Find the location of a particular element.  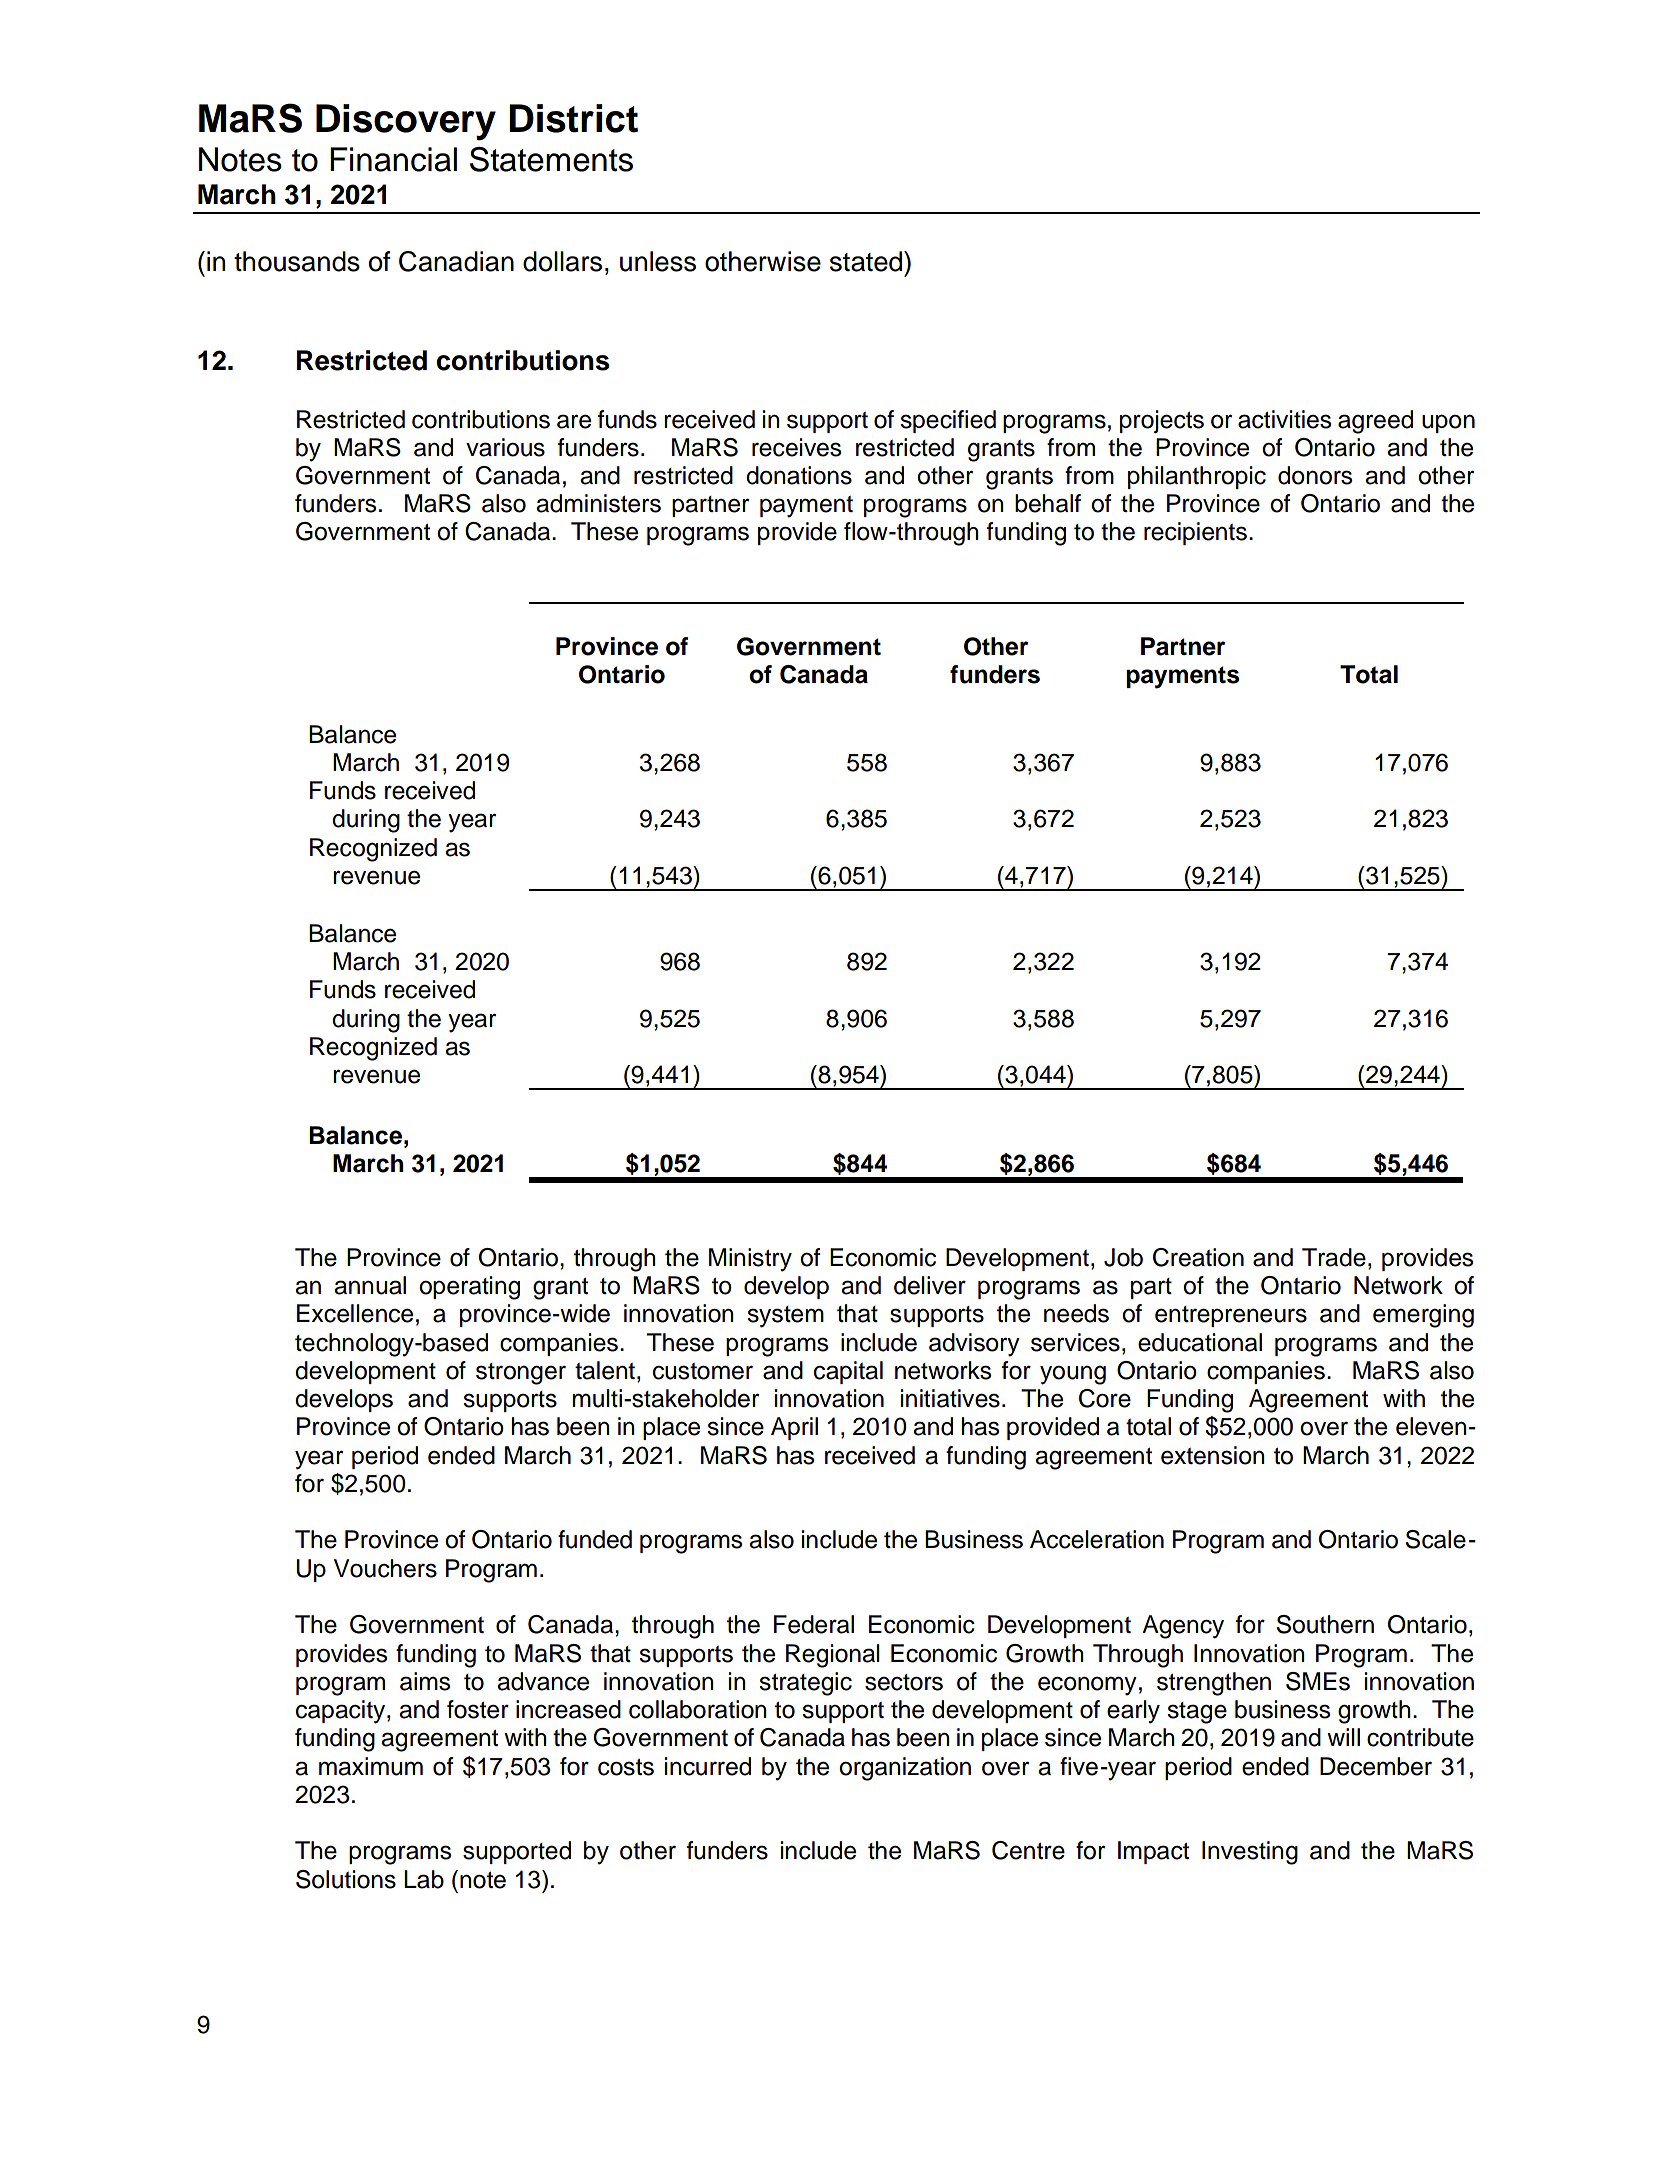

Ministry is located at coordinates (750, 1260).
